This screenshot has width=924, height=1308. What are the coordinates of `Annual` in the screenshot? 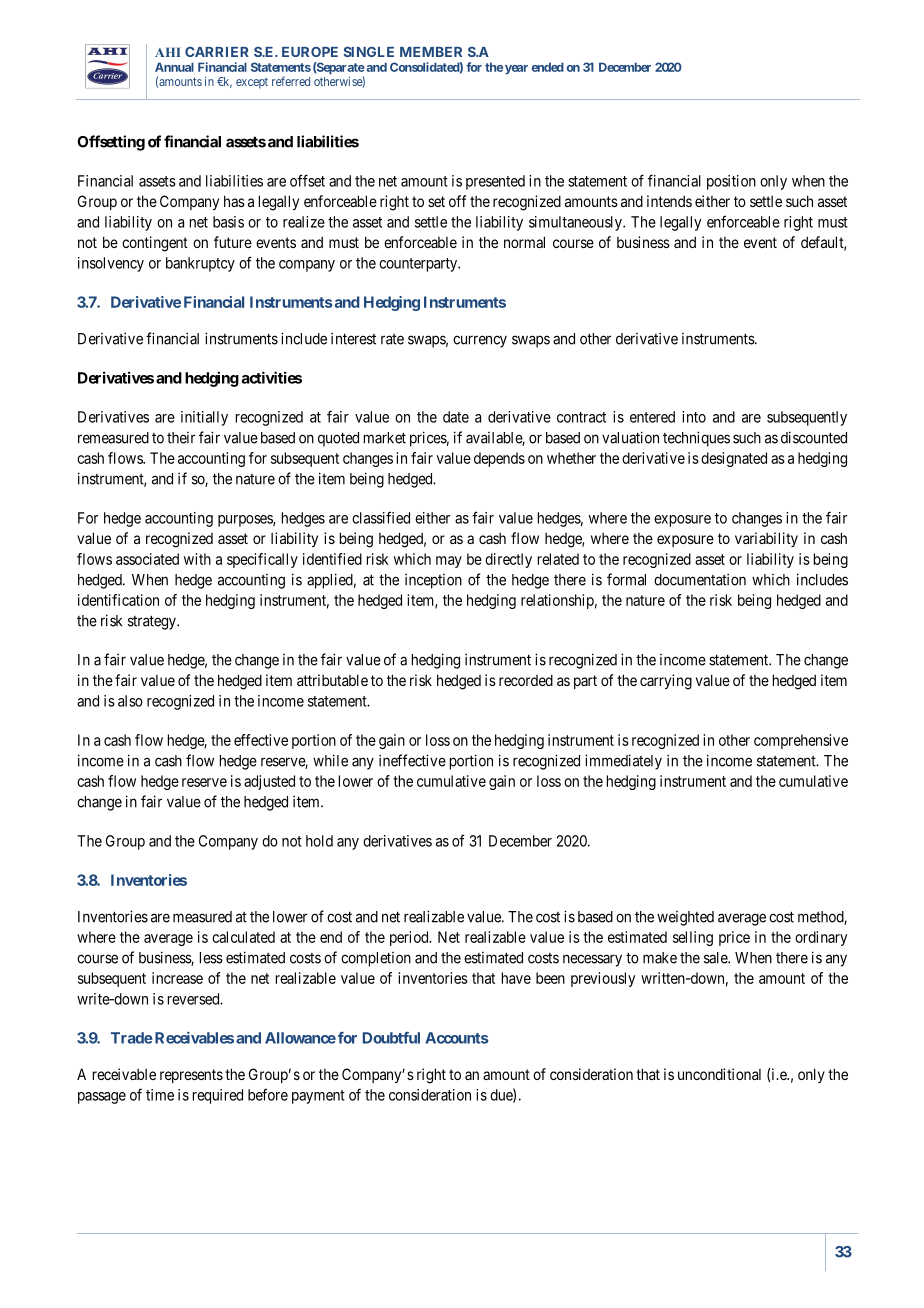 It's located at (174, 67).
